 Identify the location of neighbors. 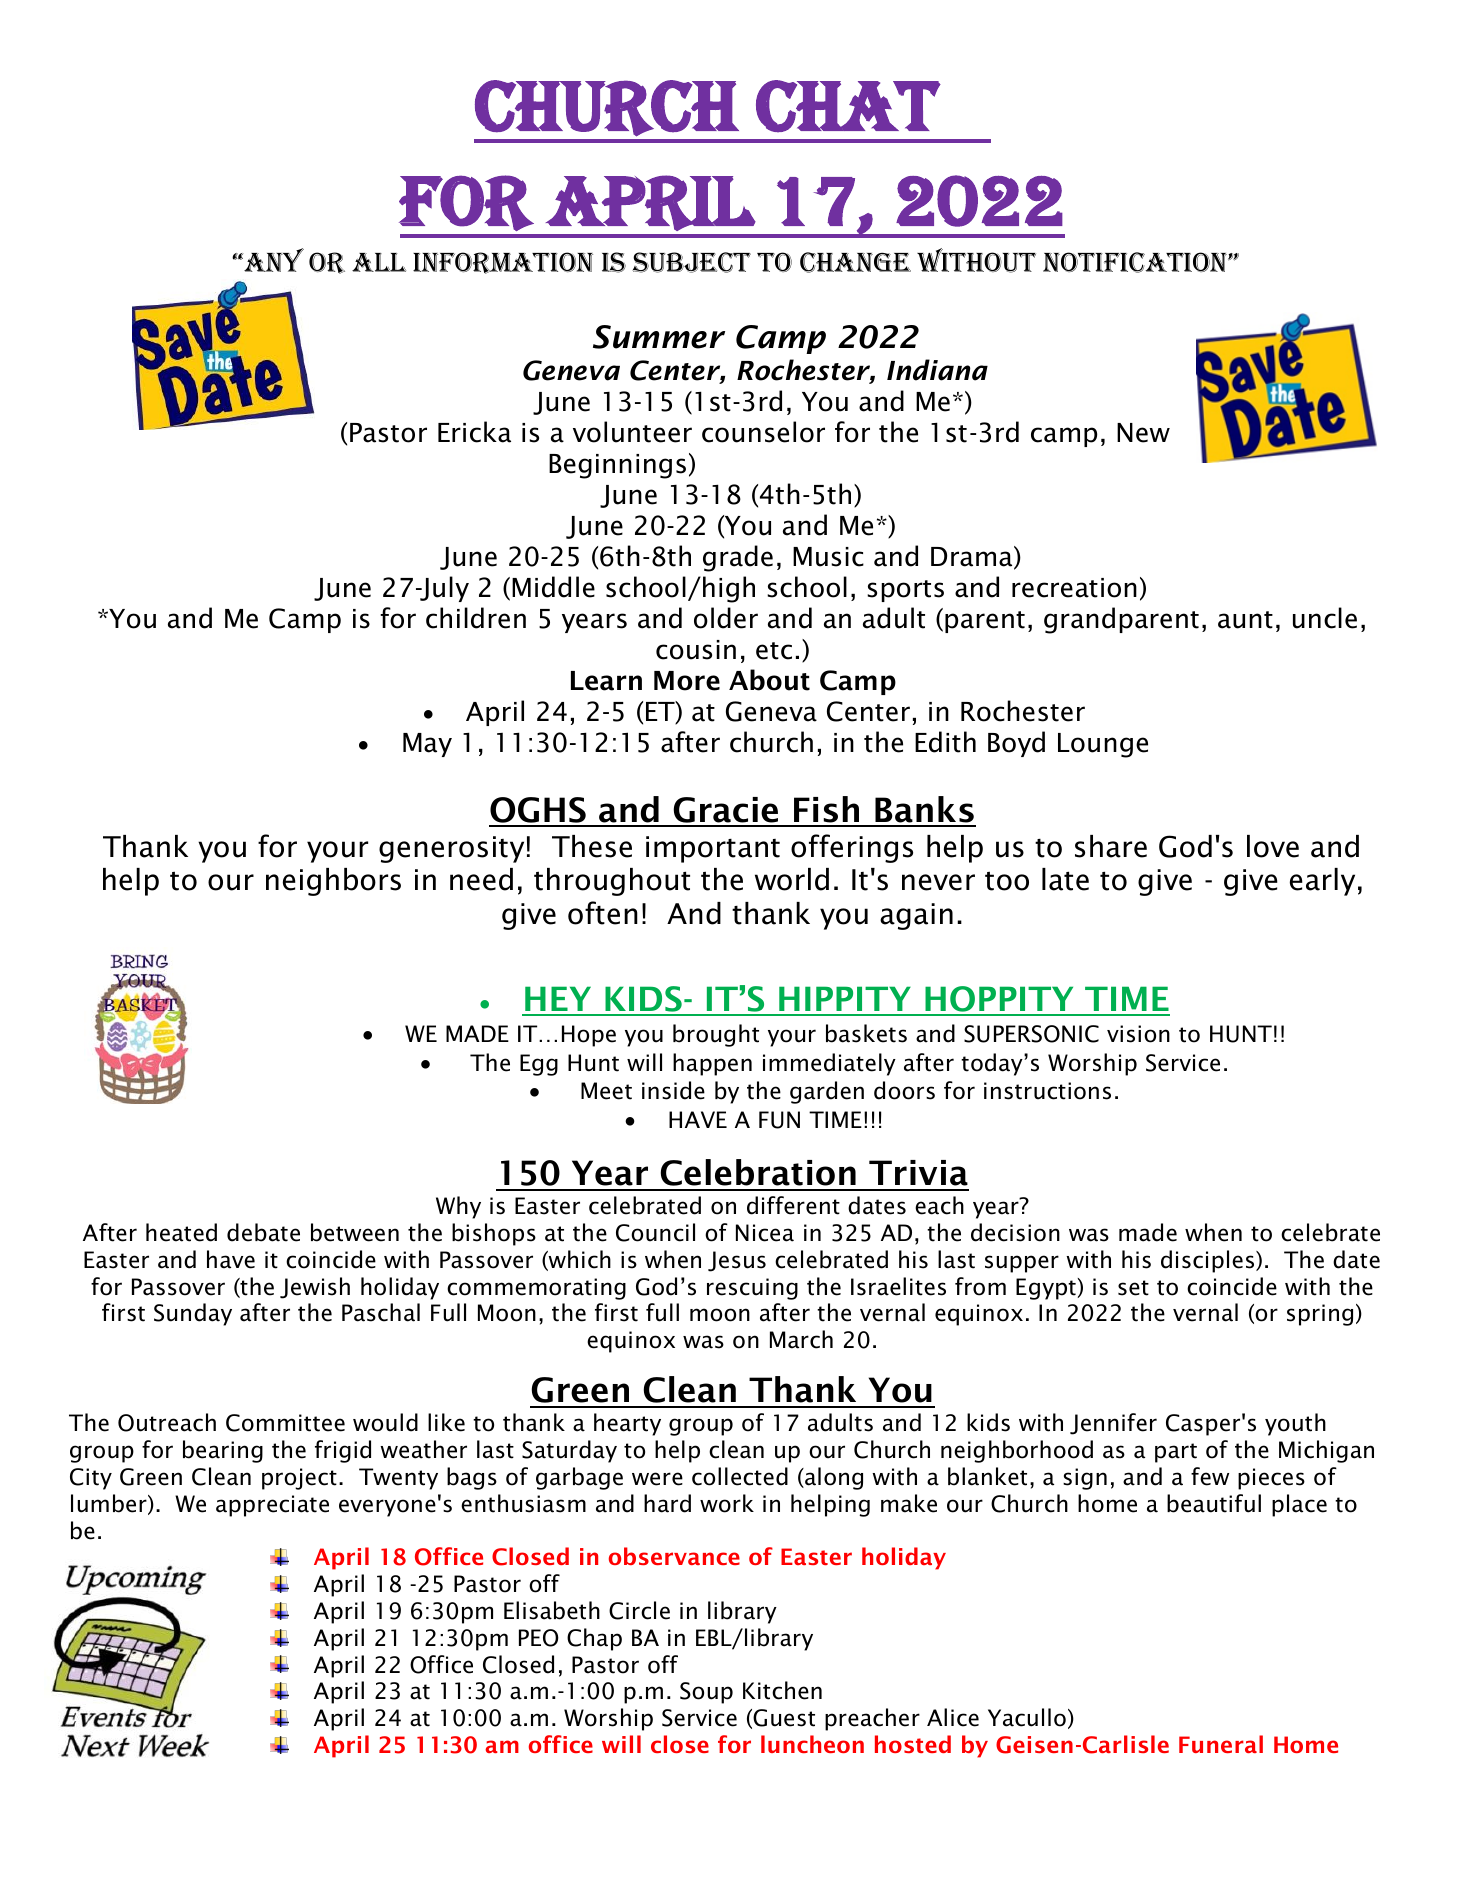
(333, 882).
